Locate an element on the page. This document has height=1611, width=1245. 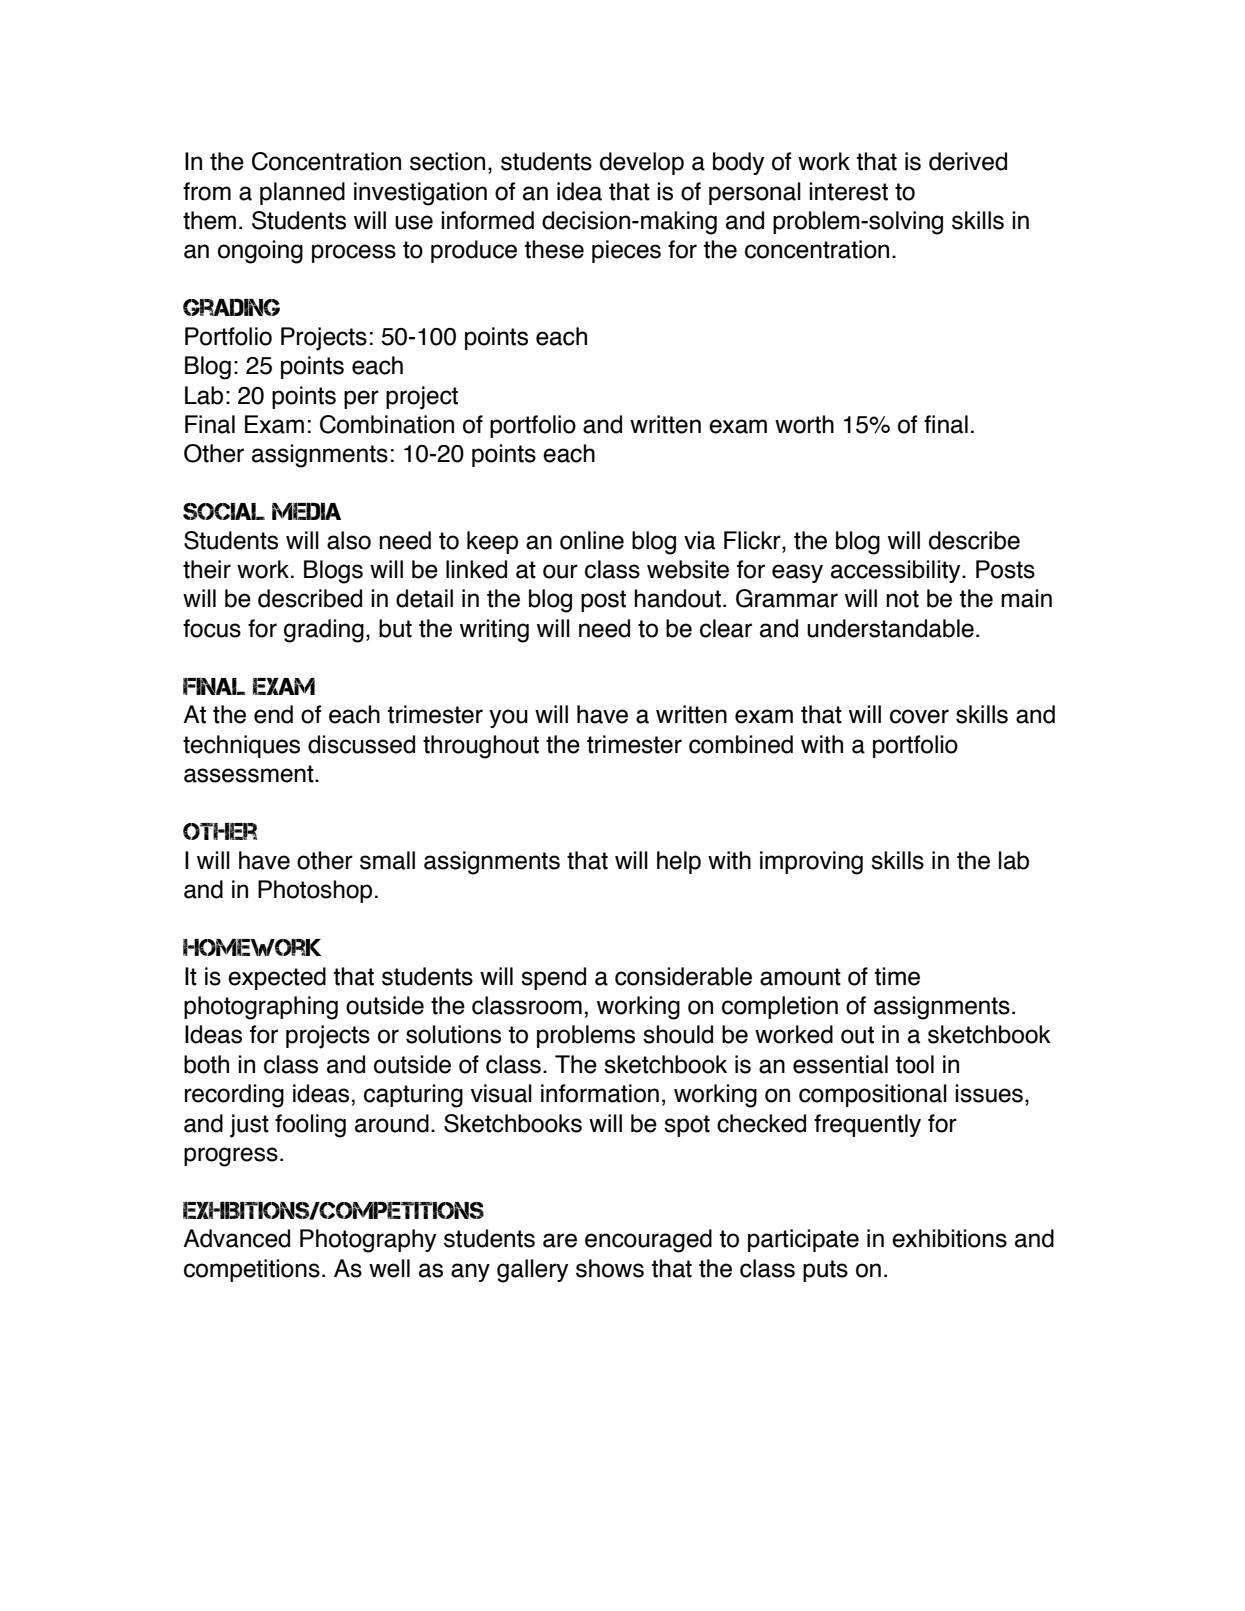
you is located at coordinates (508, 718).
